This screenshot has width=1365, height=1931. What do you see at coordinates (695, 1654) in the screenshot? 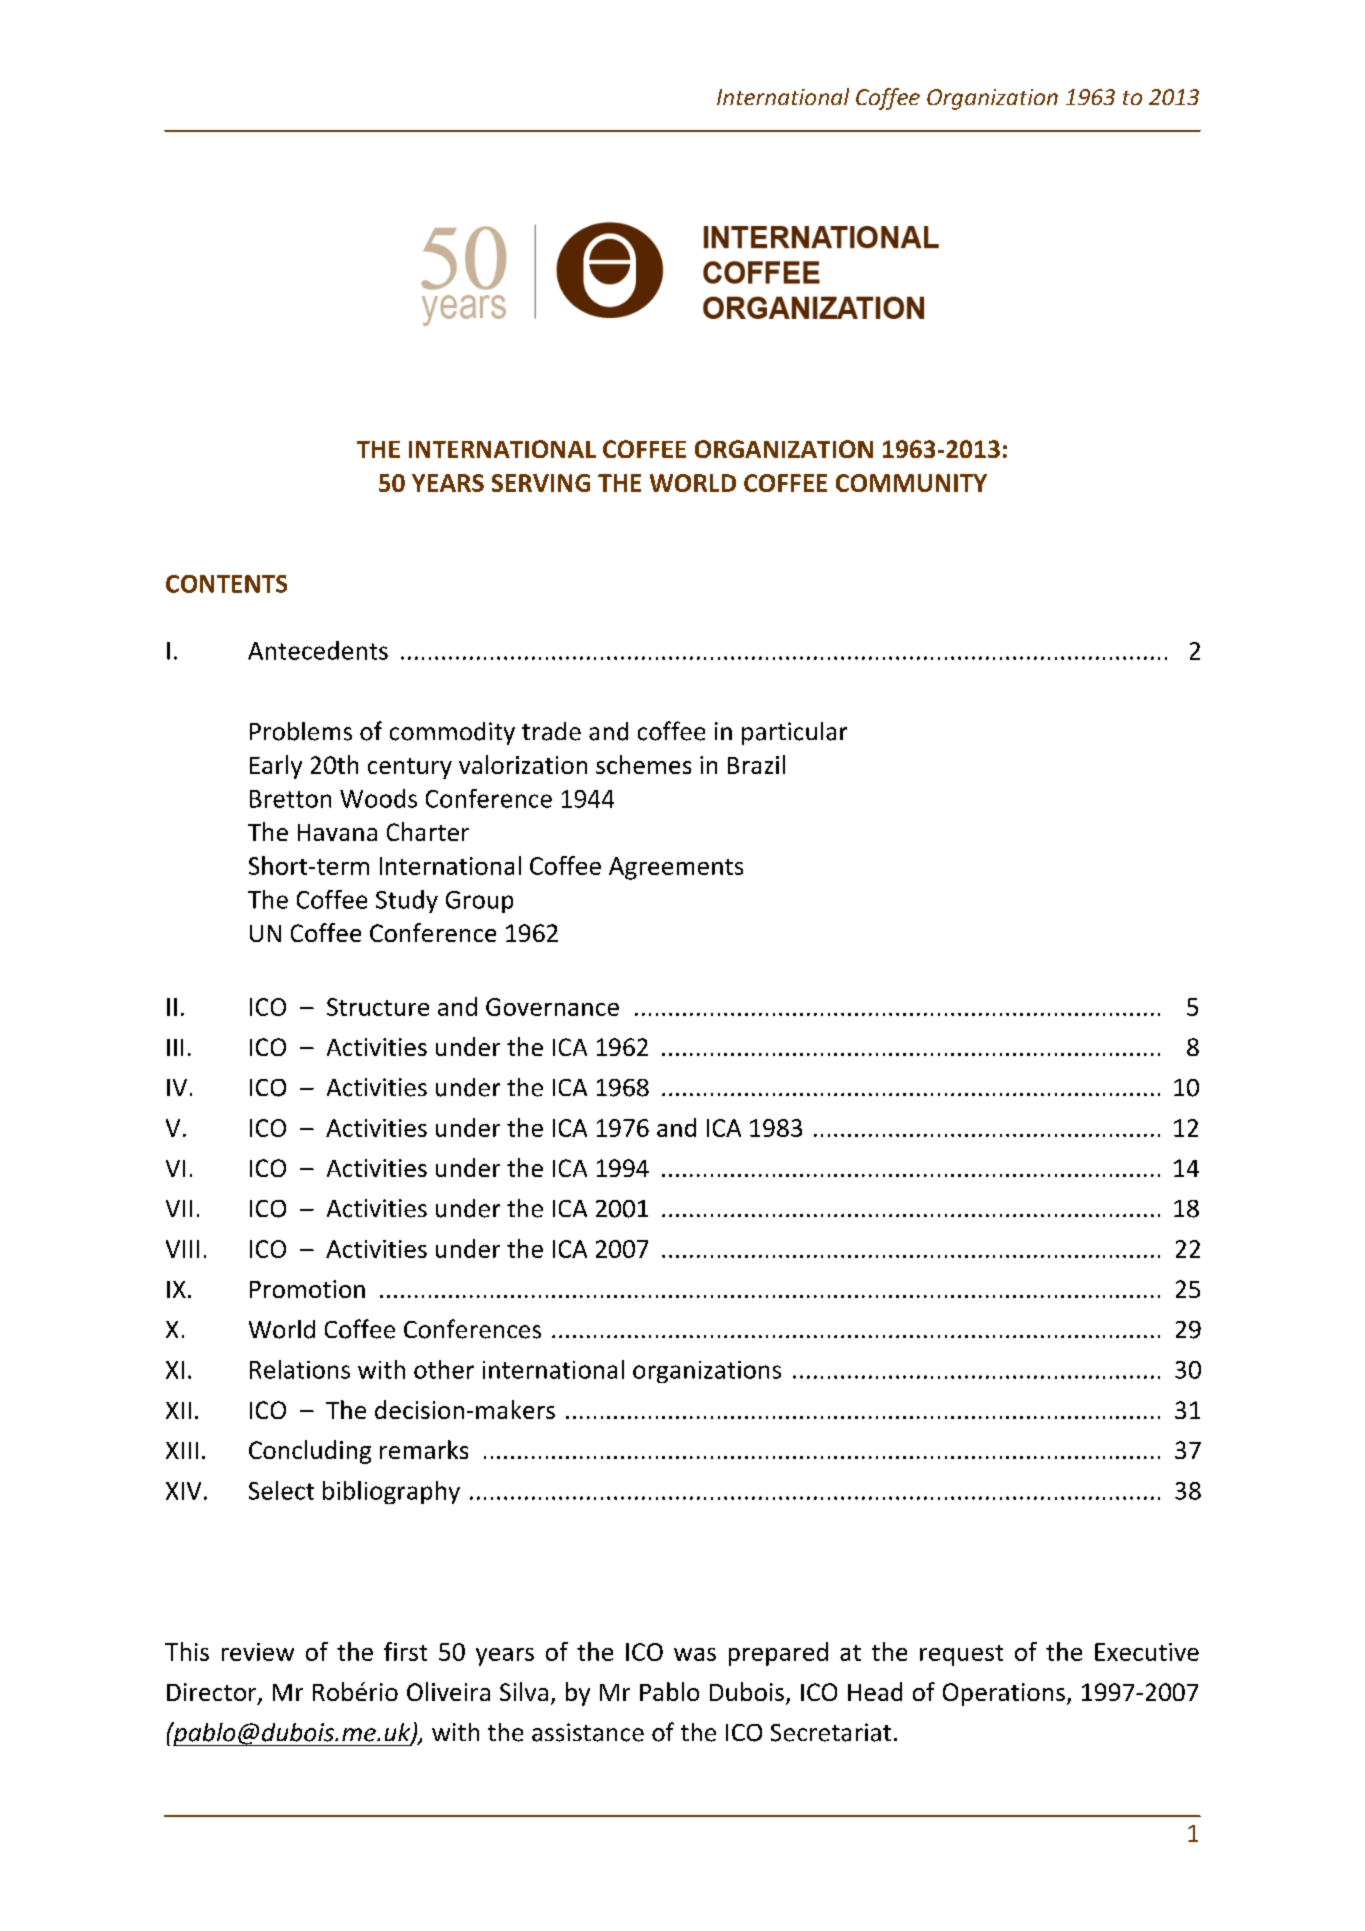
I see `was` at bounding box center [695, 1654].
